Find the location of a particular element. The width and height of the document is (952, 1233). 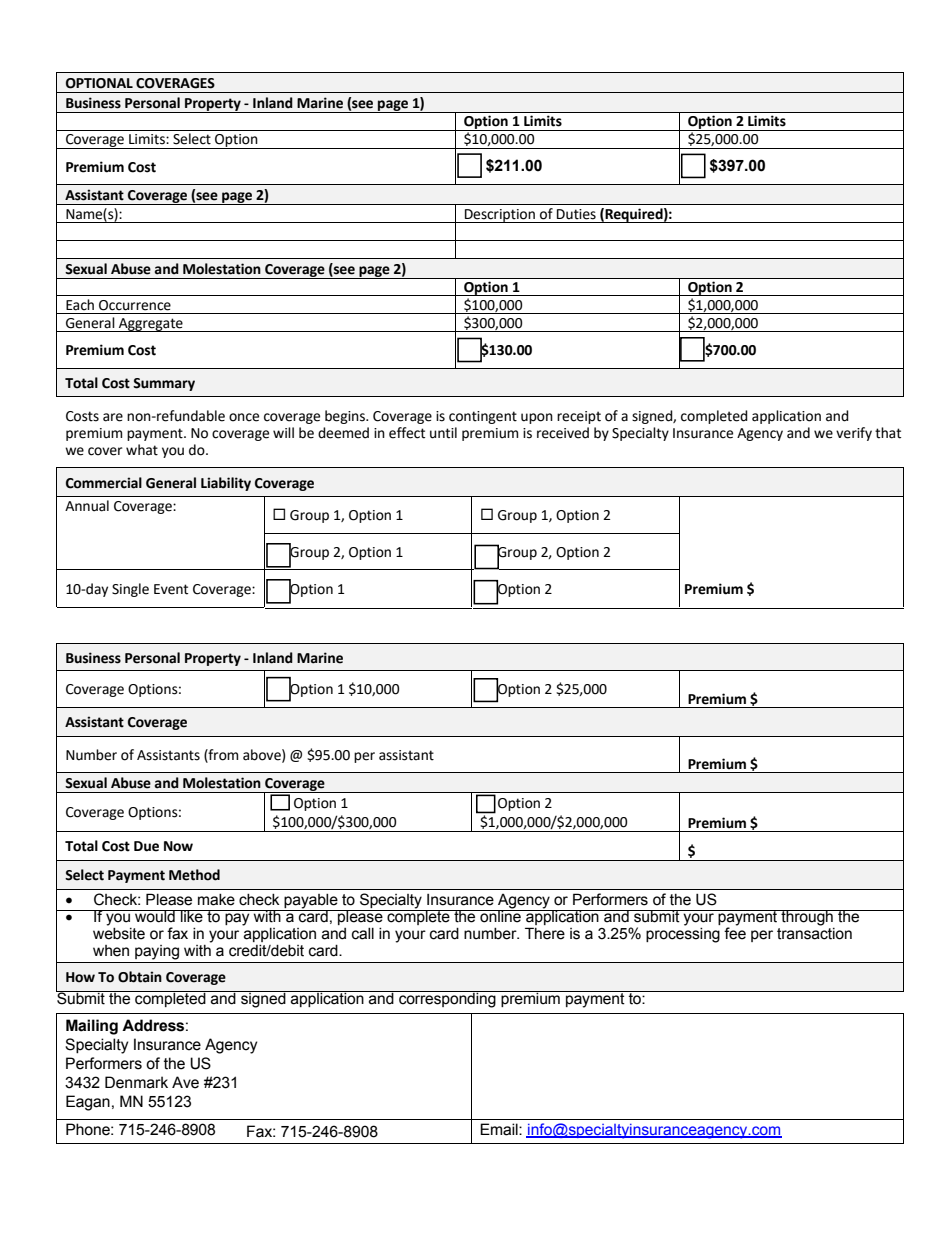

Aggregate is located at coordinates (151, 325).
